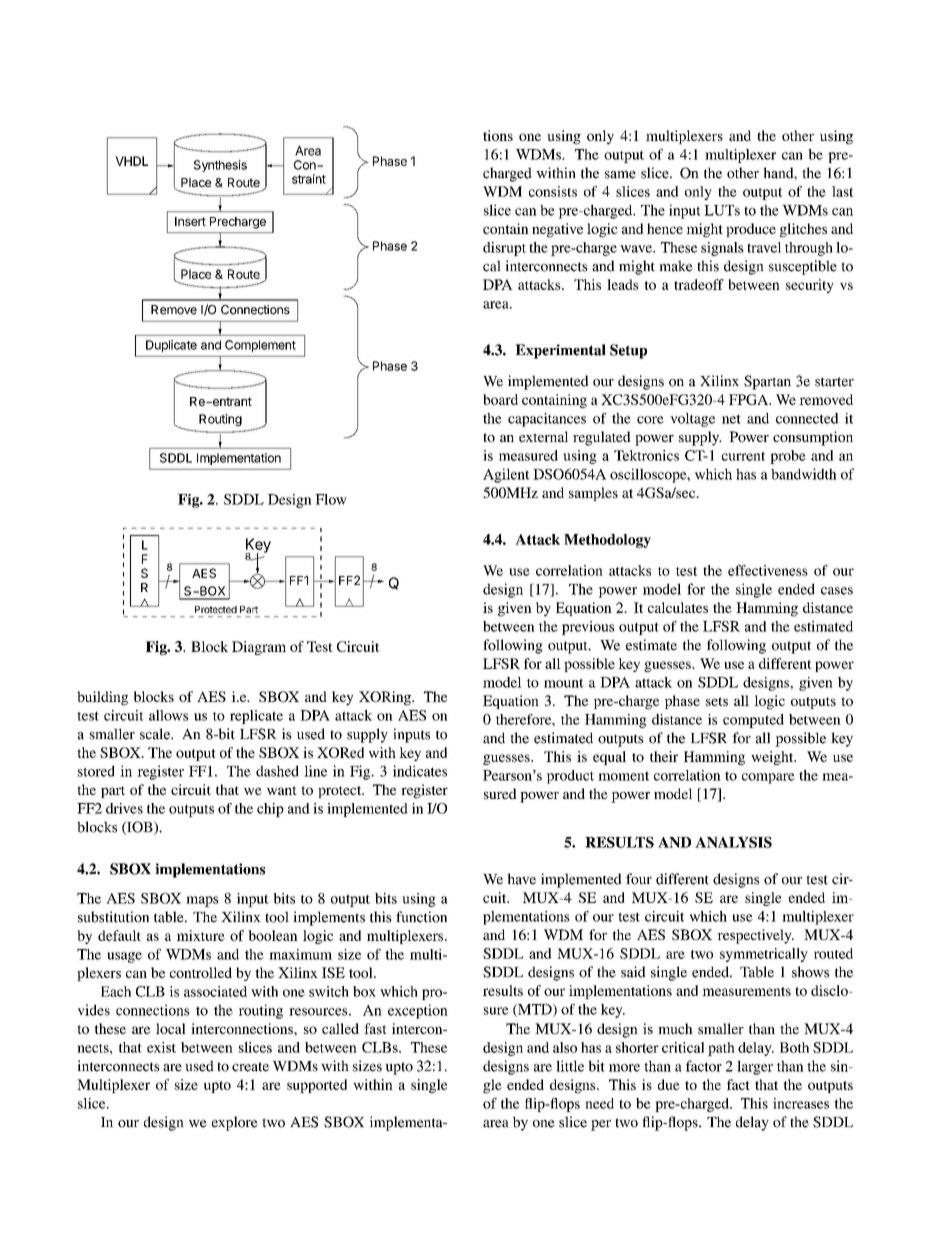 Image resolution: width=952 pixels, height=1233 pixels. Describe the element at coordinates (733, 842) in the screenshot. I see `ANALYSIS` at that location.
